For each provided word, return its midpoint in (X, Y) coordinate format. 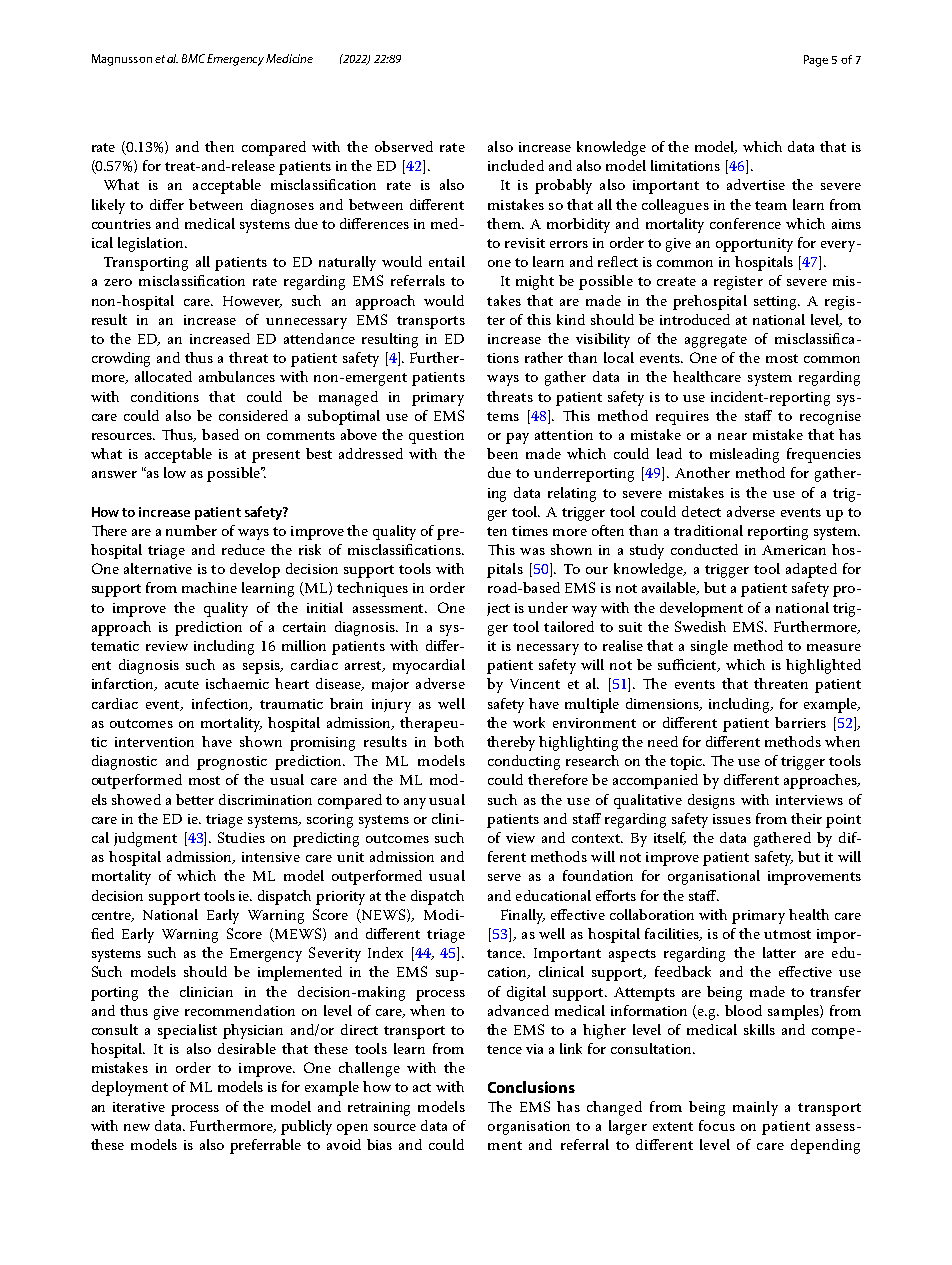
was (532, 551)
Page (816, 61)
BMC (195, 58)
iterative (139, 1107)
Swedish (700, 626)
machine (209, 587)
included (516, 165)
